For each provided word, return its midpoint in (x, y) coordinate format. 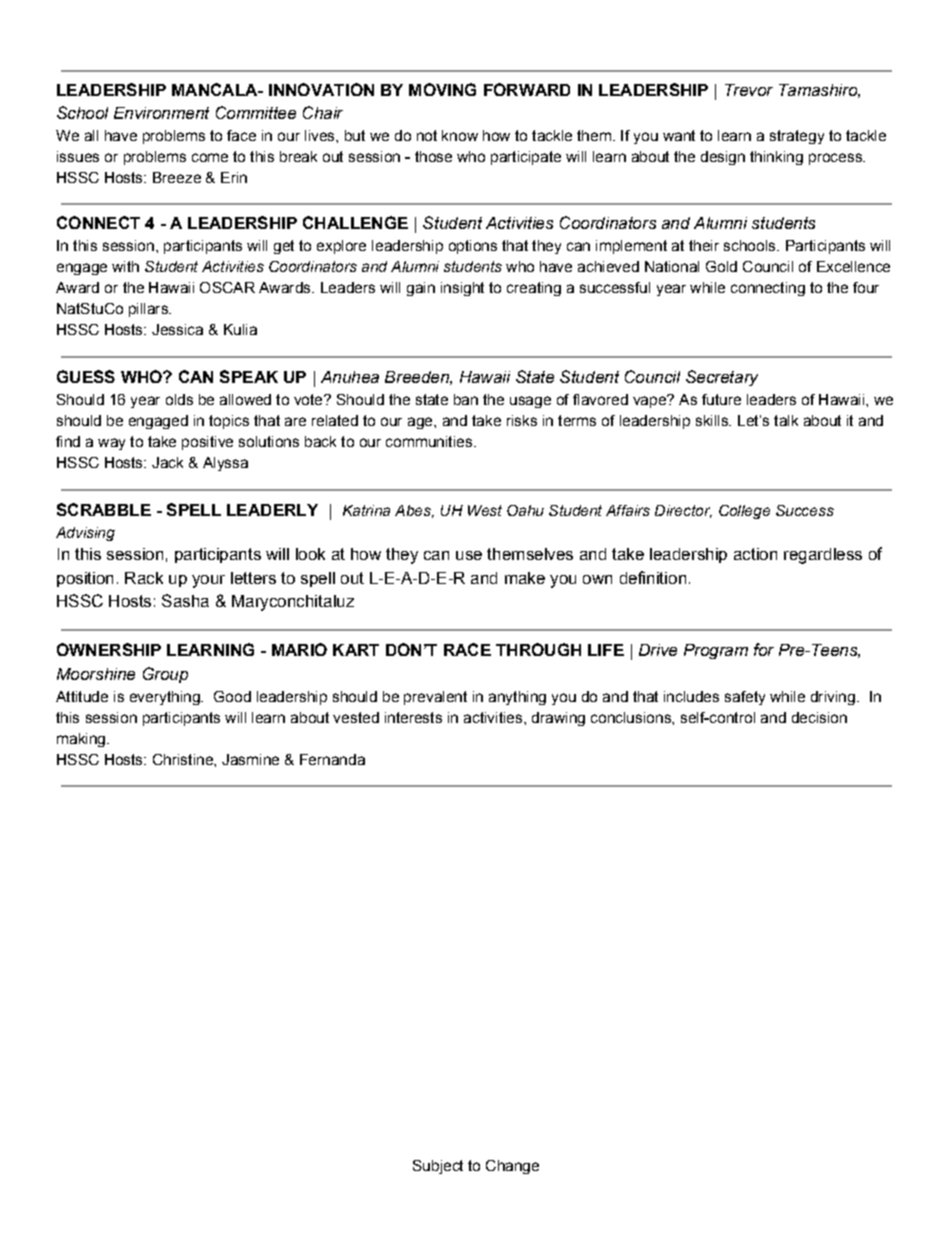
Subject (438, 1167)
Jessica (177, 329)
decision (819, 717)
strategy (797, 137)
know (460, 135)
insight (462, 289)
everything (166, 698)
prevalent (435, 698)
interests (413, 717)
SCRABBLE (104, 509)
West (485, 510)
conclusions (632, 717)
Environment (161, 113)
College (744, 512)
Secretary (722, 378)
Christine (184, 759)
